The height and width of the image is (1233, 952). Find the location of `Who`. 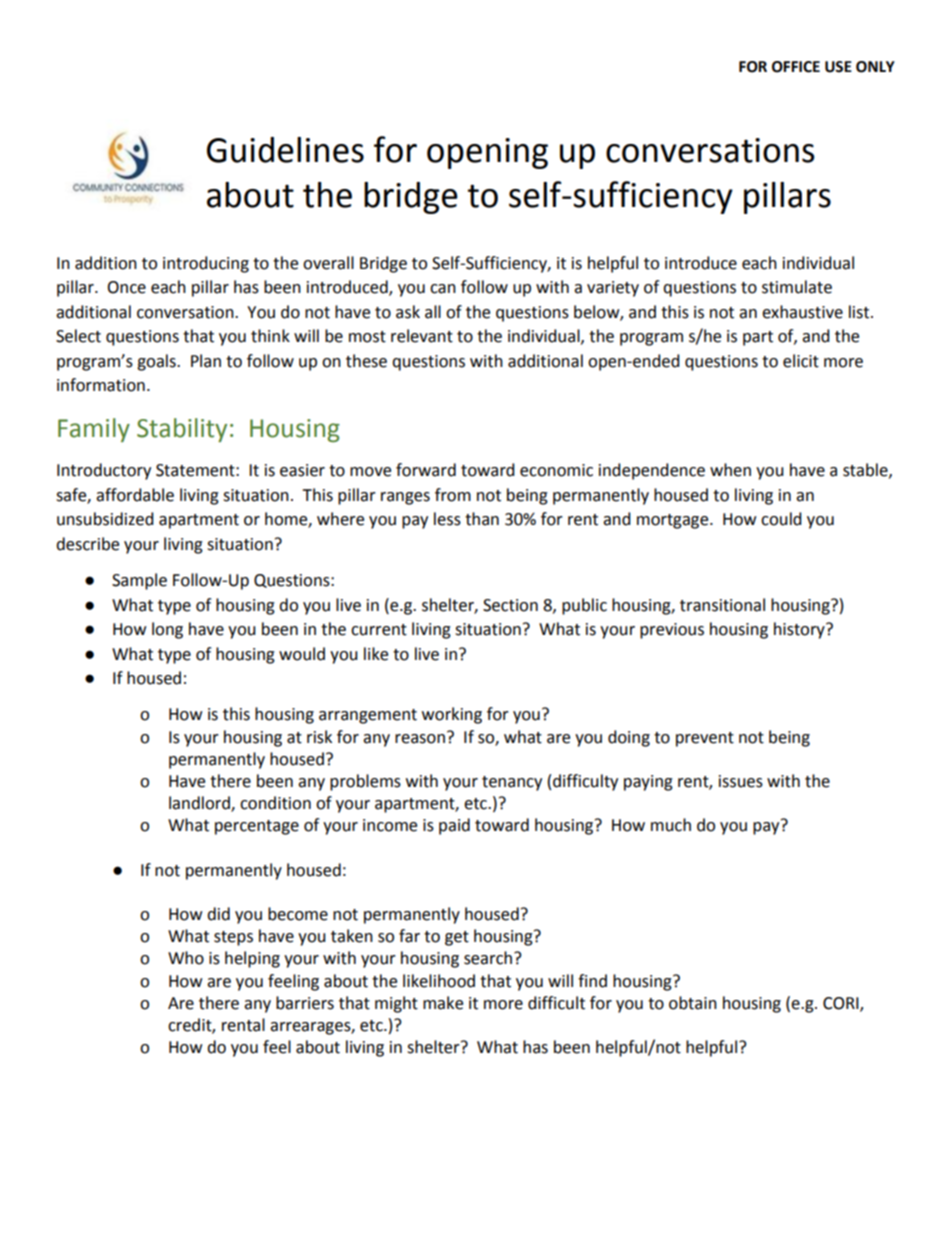

Who is located at coordinates (186, 958).
